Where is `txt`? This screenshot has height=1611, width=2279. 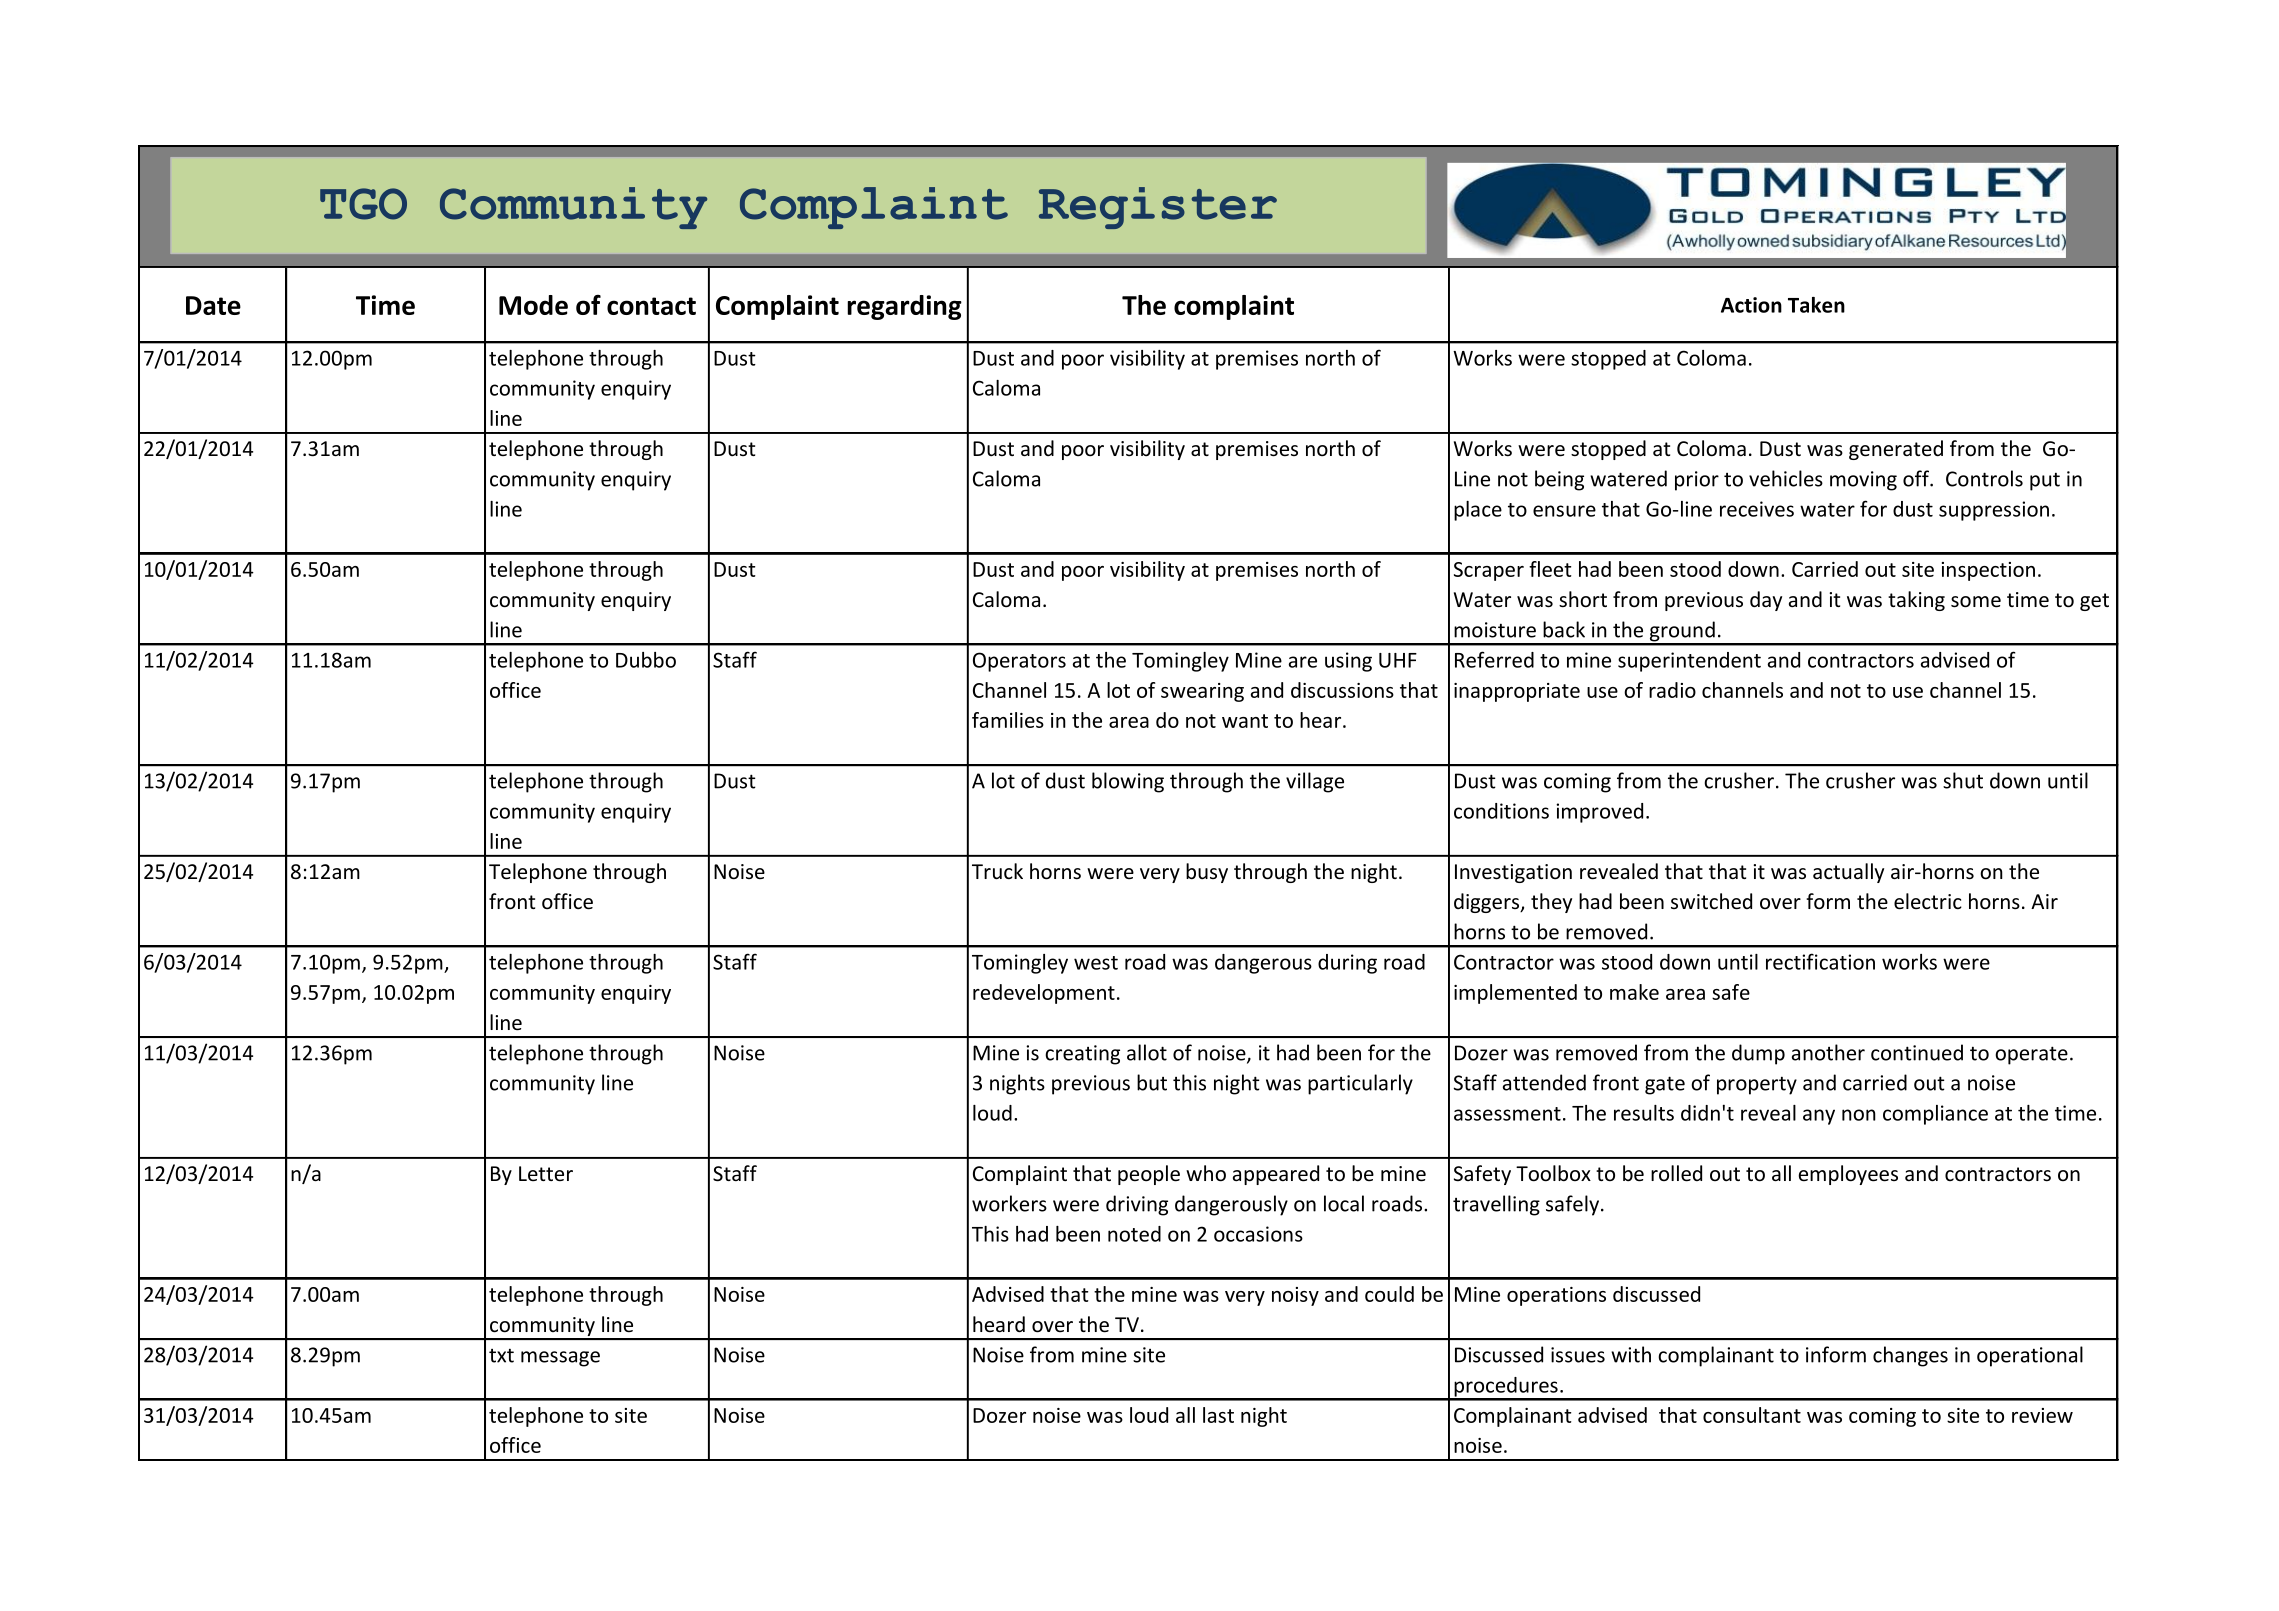 txt is located at coordinates (501, 1355).
